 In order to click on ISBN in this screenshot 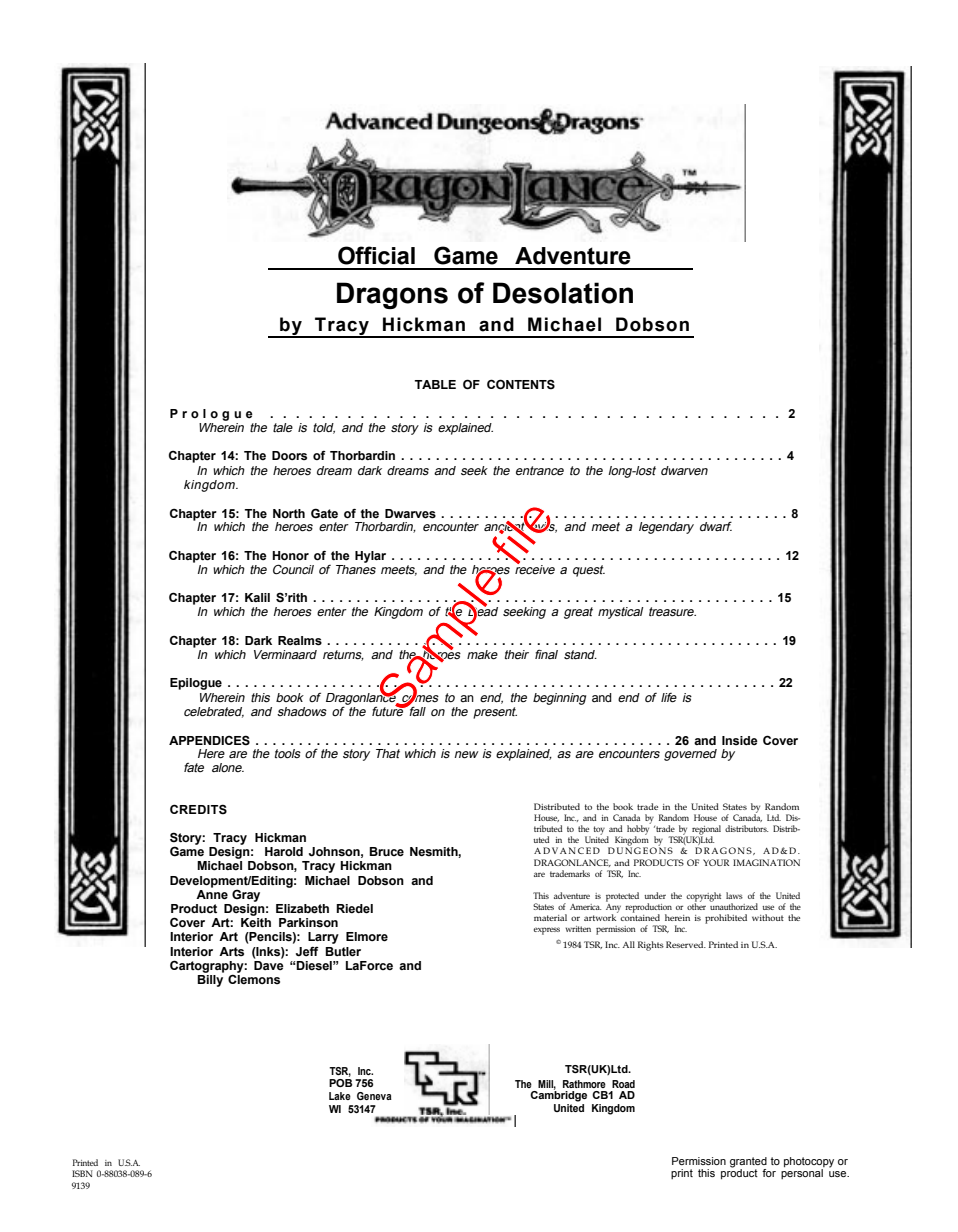, I will do `click(82, 1173)`.
